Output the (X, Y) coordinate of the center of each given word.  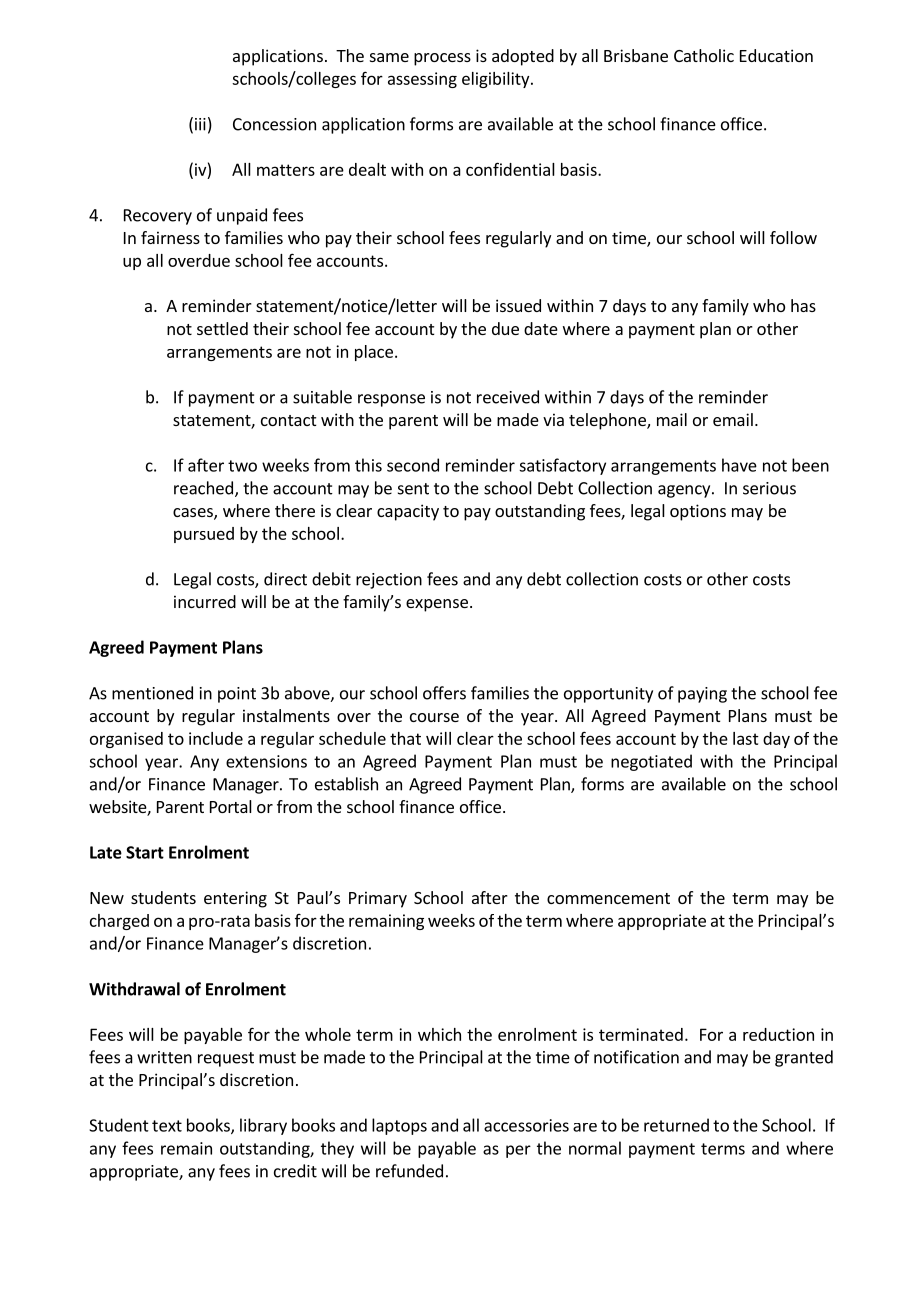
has (803, 305)
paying (702, 695)
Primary (378, 899)
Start (145, 852)
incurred (205, 601)
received (508, 397)
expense (437, 605)
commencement (608, 898)
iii (200, 124)
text (167, 1126)
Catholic (704, 55)
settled (222, 328)
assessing (422, 80)
